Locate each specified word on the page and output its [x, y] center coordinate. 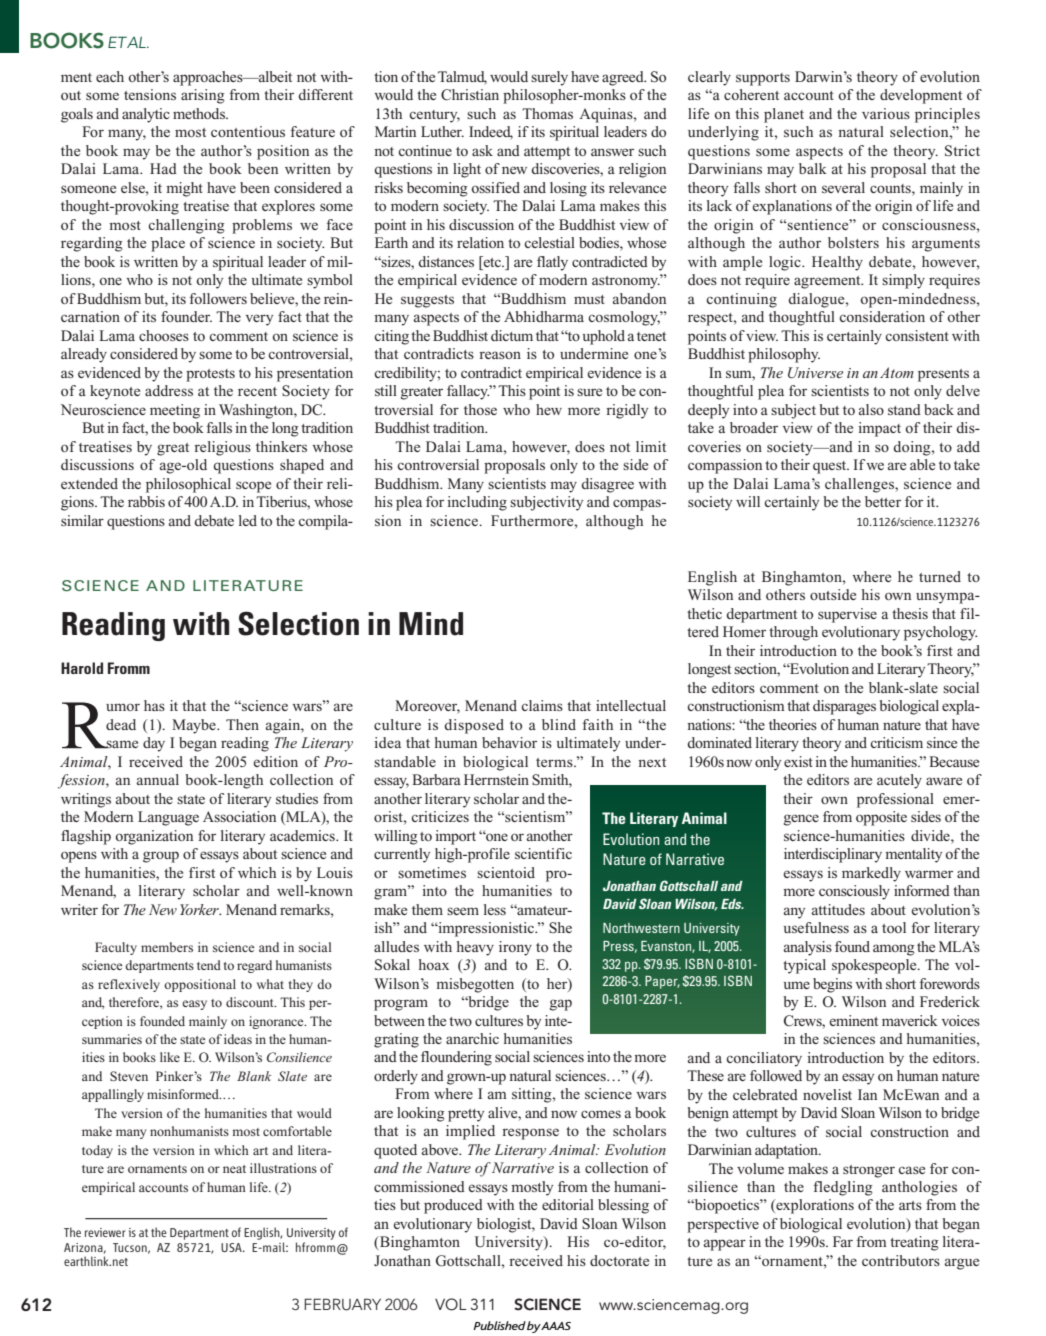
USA [232, 1247]
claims [542, 705]
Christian [470, 95]
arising [203, 96]
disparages [844, 707]
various [886, 113]
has [154, 705]
